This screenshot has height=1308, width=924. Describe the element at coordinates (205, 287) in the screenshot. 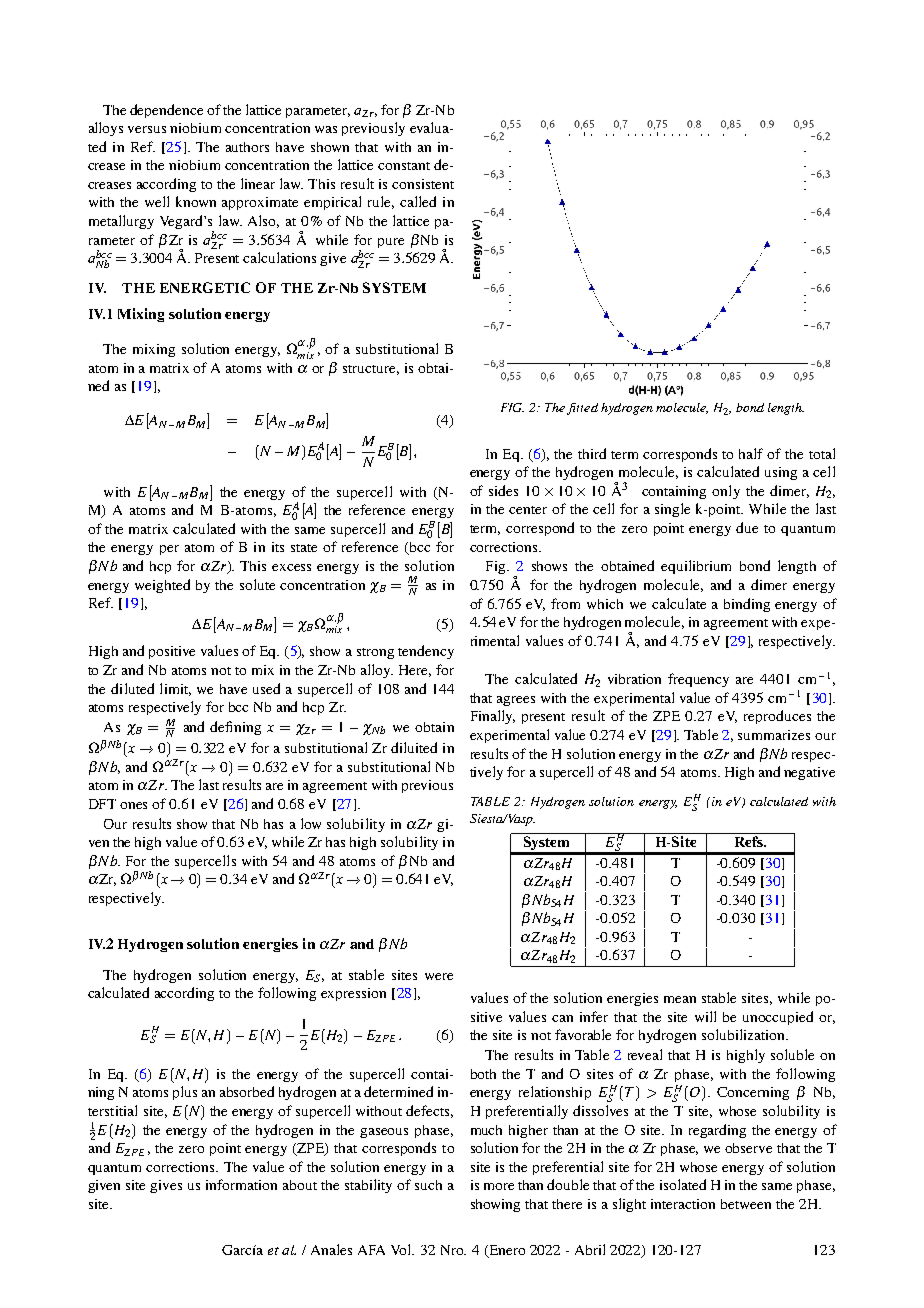

I see `ENERGETIC` at that location.
